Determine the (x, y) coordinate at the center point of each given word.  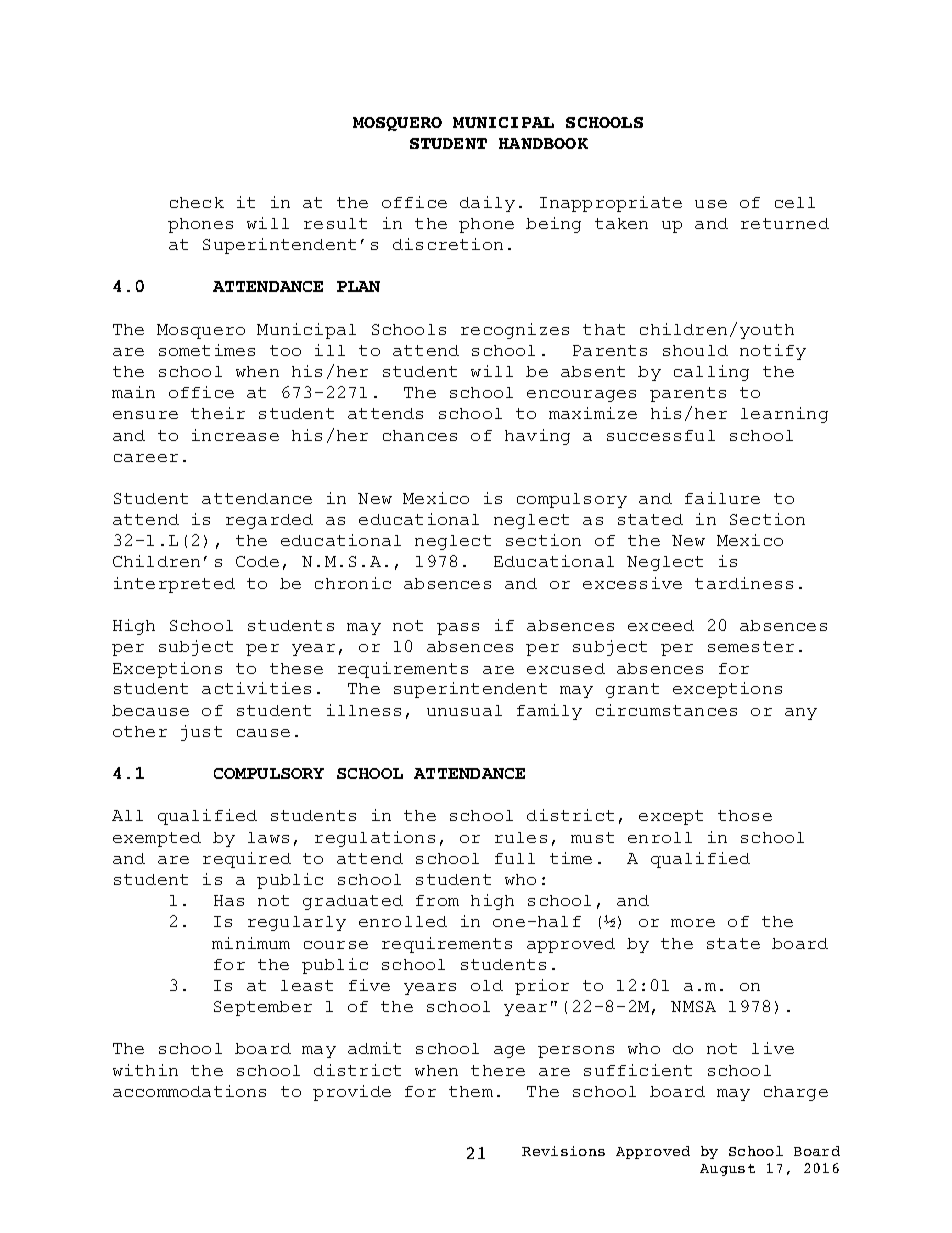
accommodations (189, 1091)
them (471, 1091)
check (197, 202)
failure (722, 498)
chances (420, 435)
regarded (269, 521)
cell (795, 202)
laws (268, 837)
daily (487, 204)
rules (521, 837)
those (745, 815)
